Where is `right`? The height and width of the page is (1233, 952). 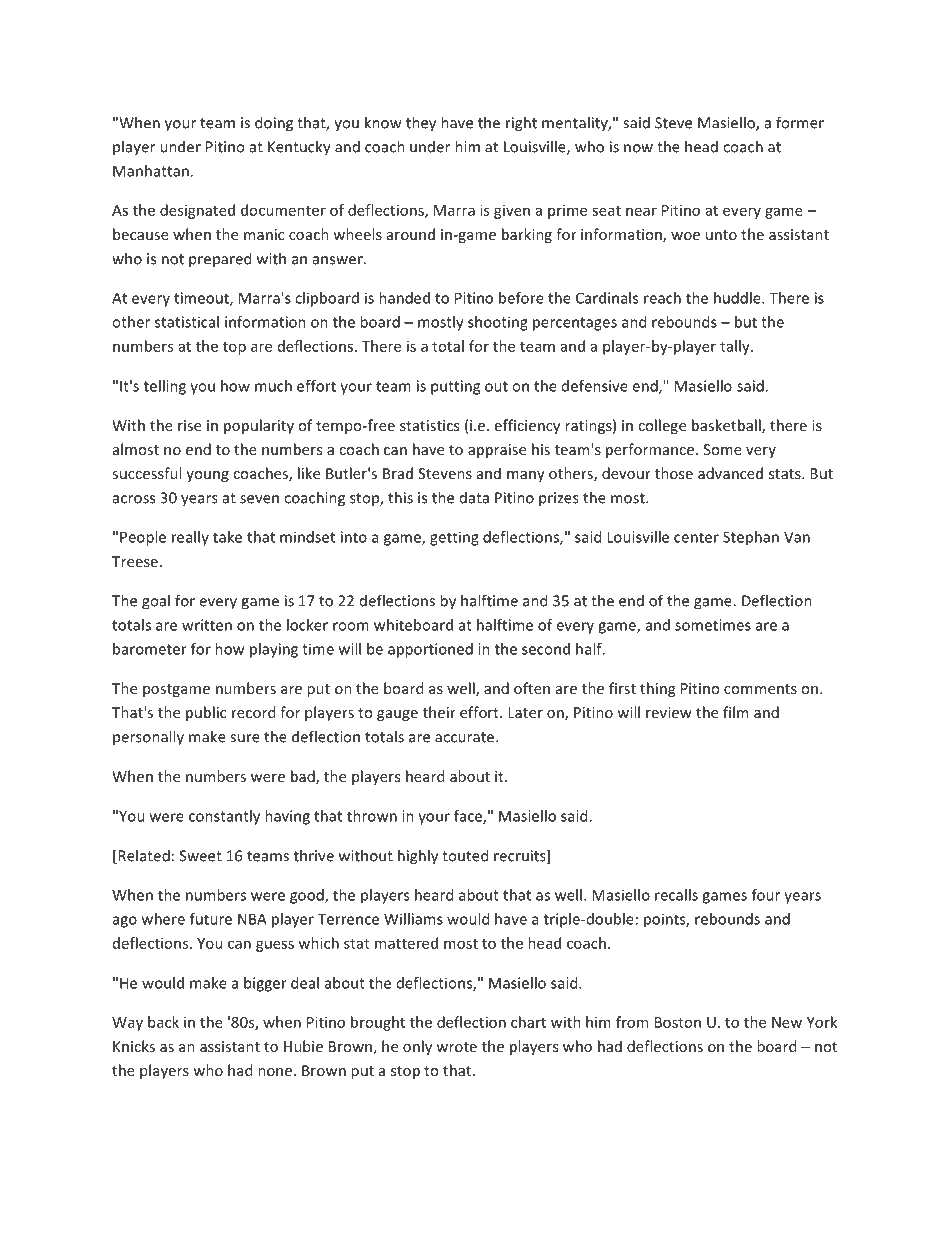 right is located at coordinates (521, 124).
